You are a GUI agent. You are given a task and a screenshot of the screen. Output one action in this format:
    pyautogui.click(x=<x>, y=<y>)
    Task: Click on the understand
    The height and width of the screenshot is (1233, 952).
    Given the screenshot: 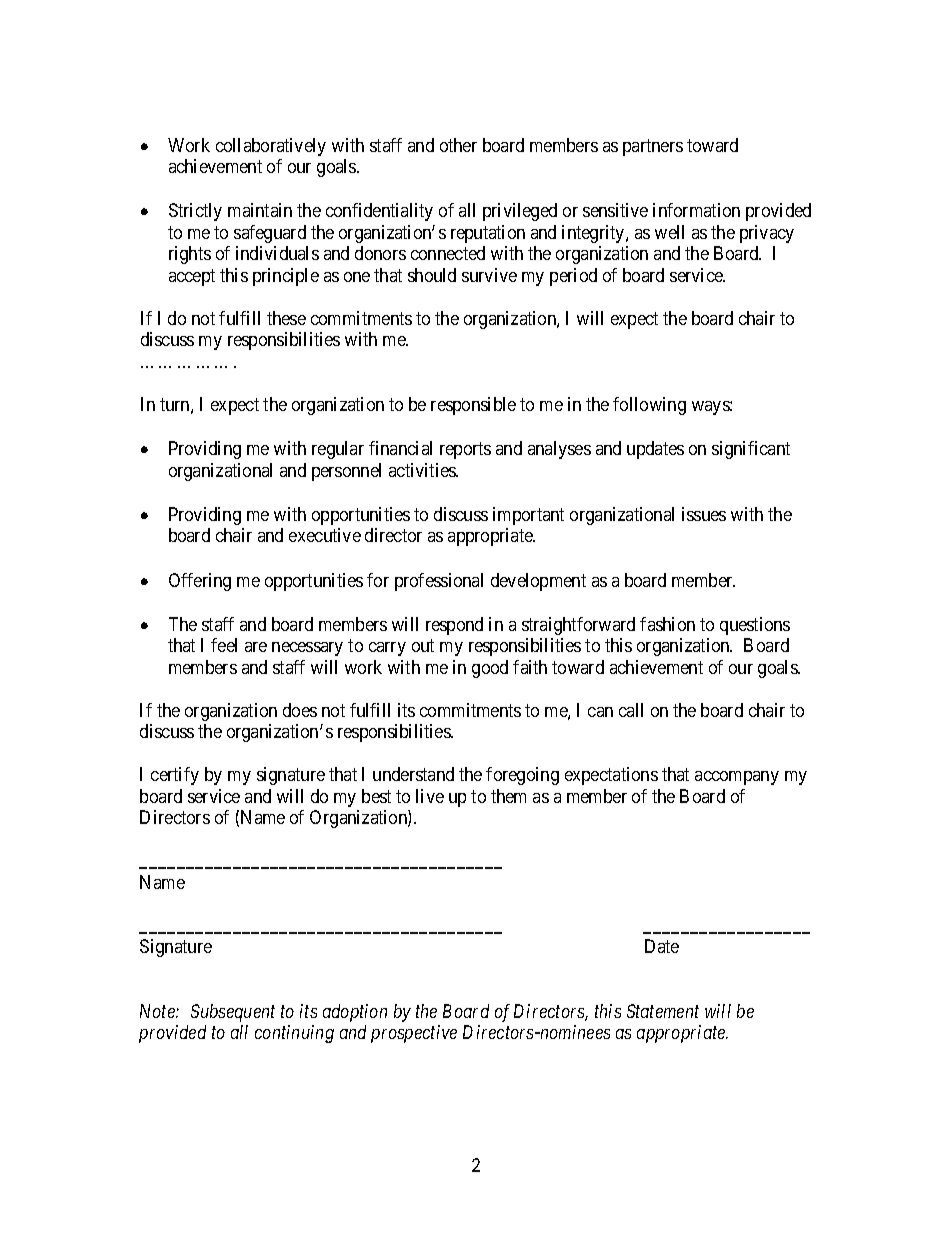 What is the action you would take?
    pyautogui.click(x=413, y=774)
